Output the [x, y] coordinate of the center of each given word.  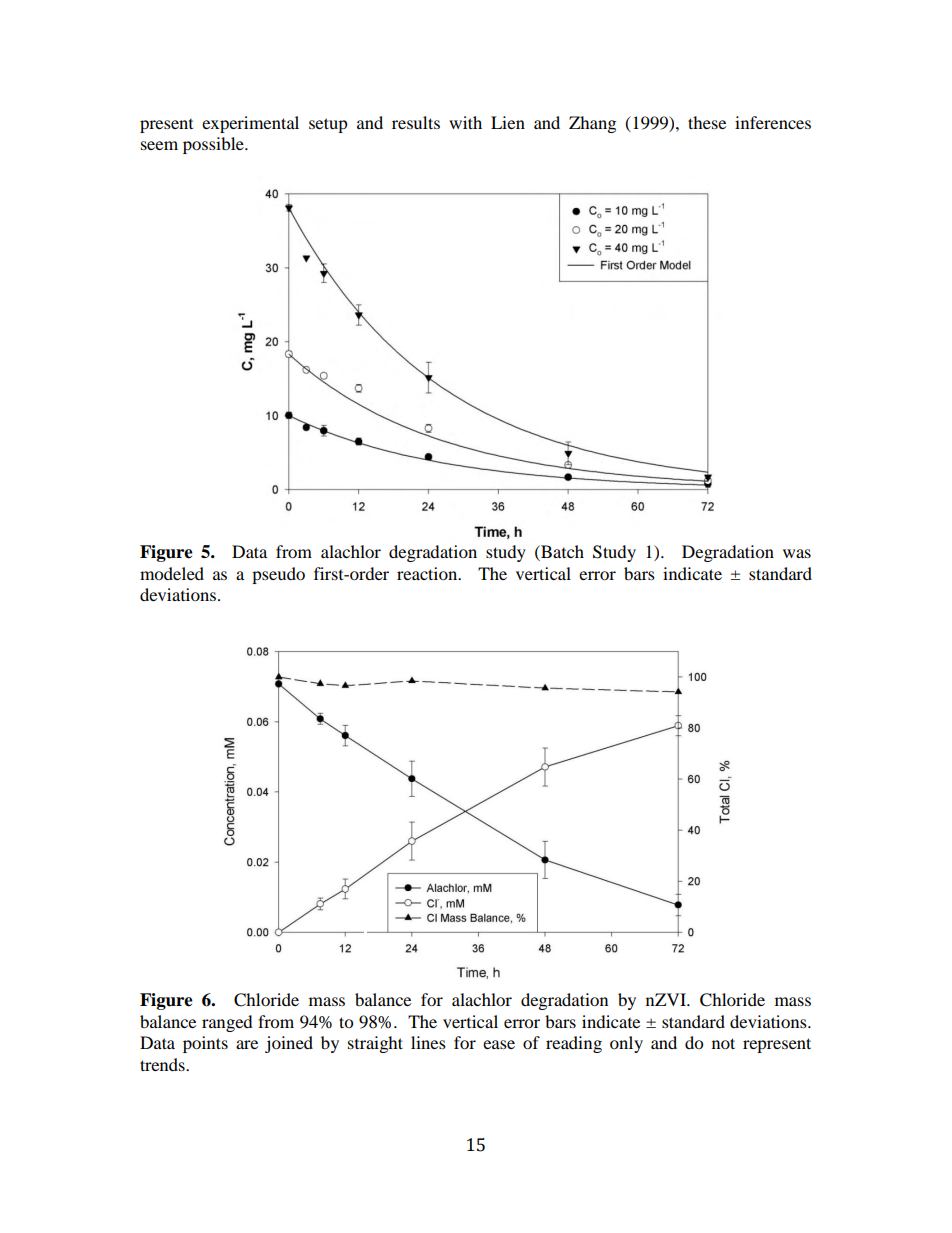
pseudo [278, 575]
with [465, 122]
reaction [428, 573]
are [247, 1044]
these [707, 122]
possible [214, 145]
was [797, 553]
